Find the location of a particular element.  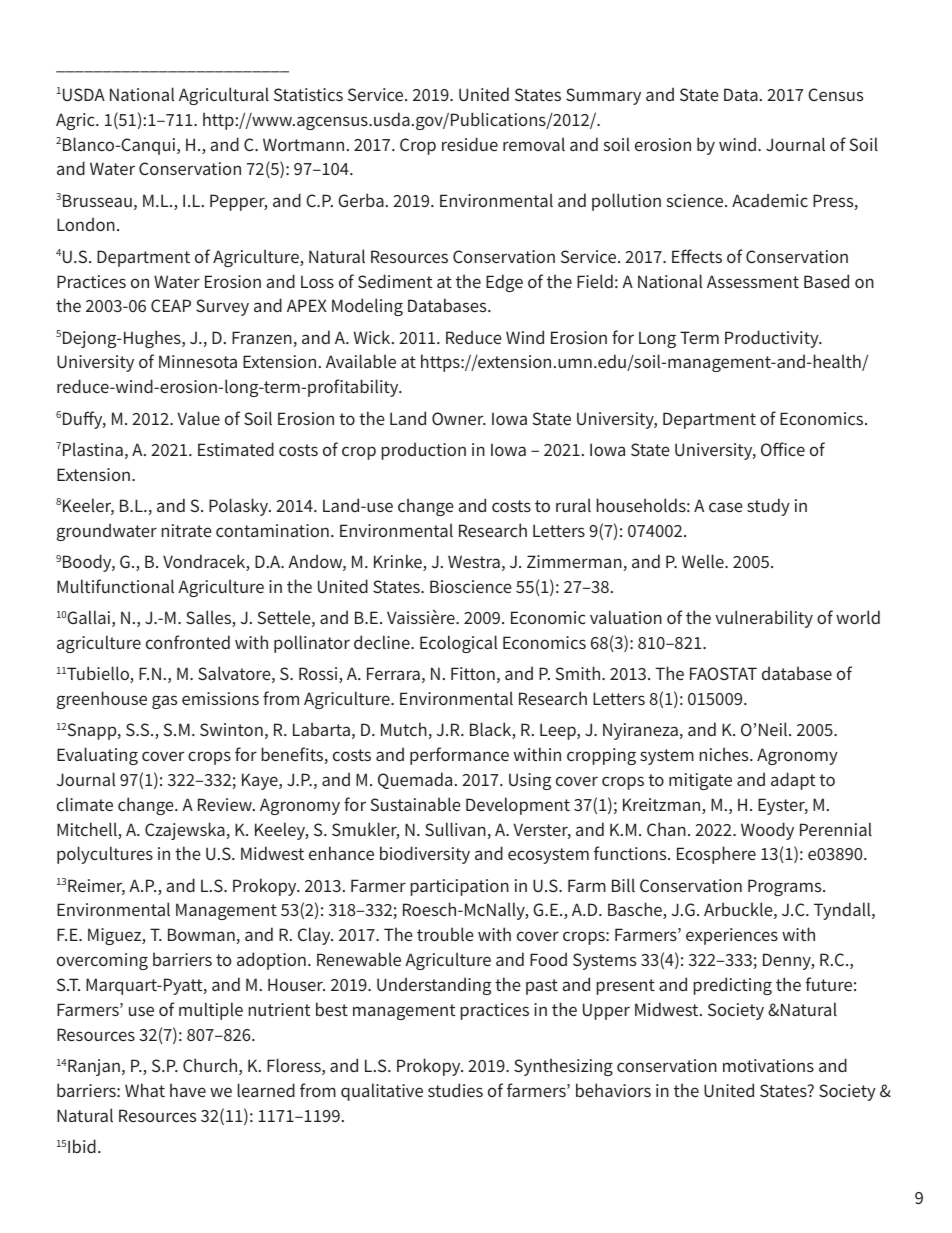

have is located at coordinates (188, 1090).
